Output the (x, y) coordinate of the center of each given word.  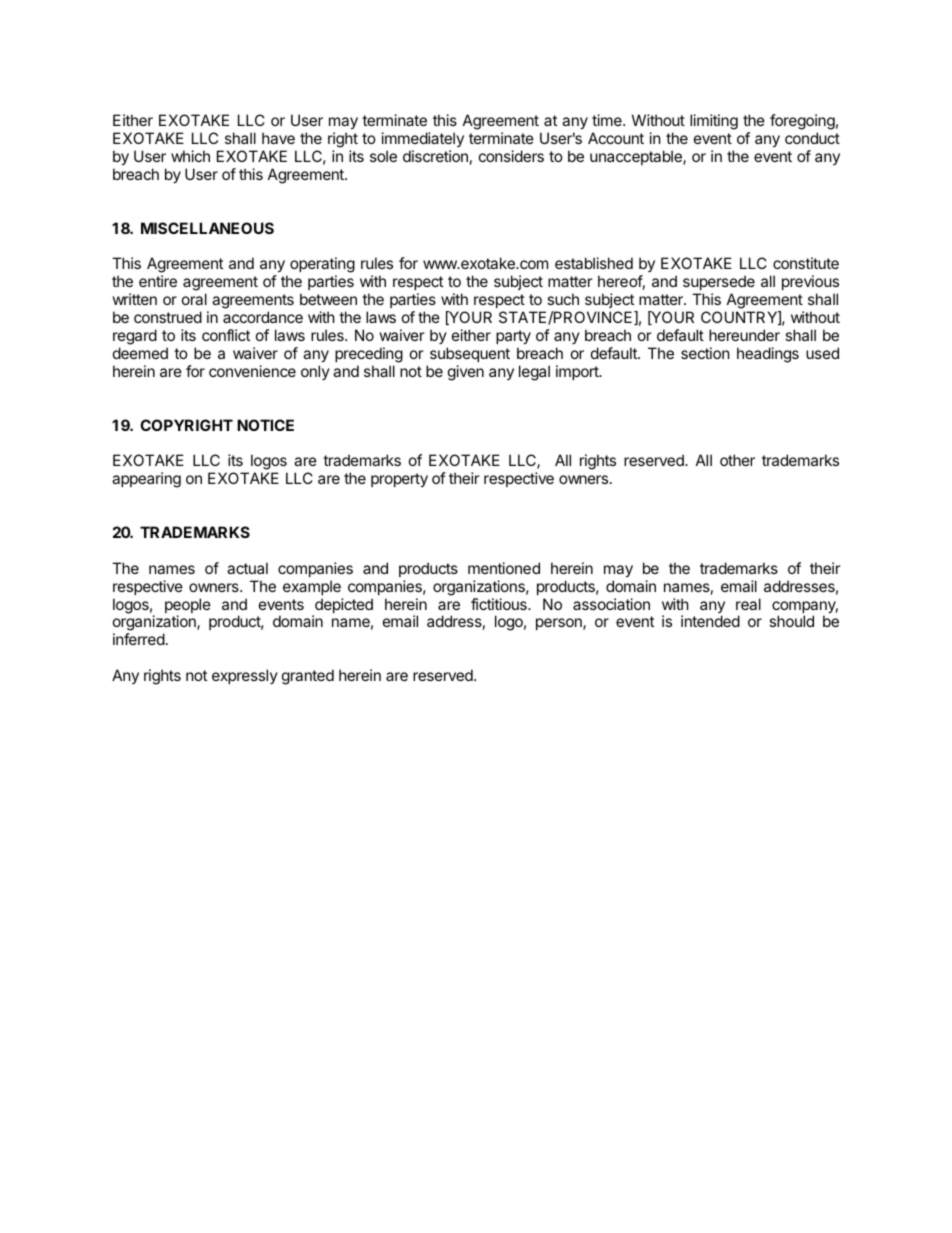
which (190, 156)
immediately (423, 139)
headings (768, 355)
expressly (245, 676)
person (560, 624)
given (466, 373)
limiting (714, 122)
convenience (252, 371)
